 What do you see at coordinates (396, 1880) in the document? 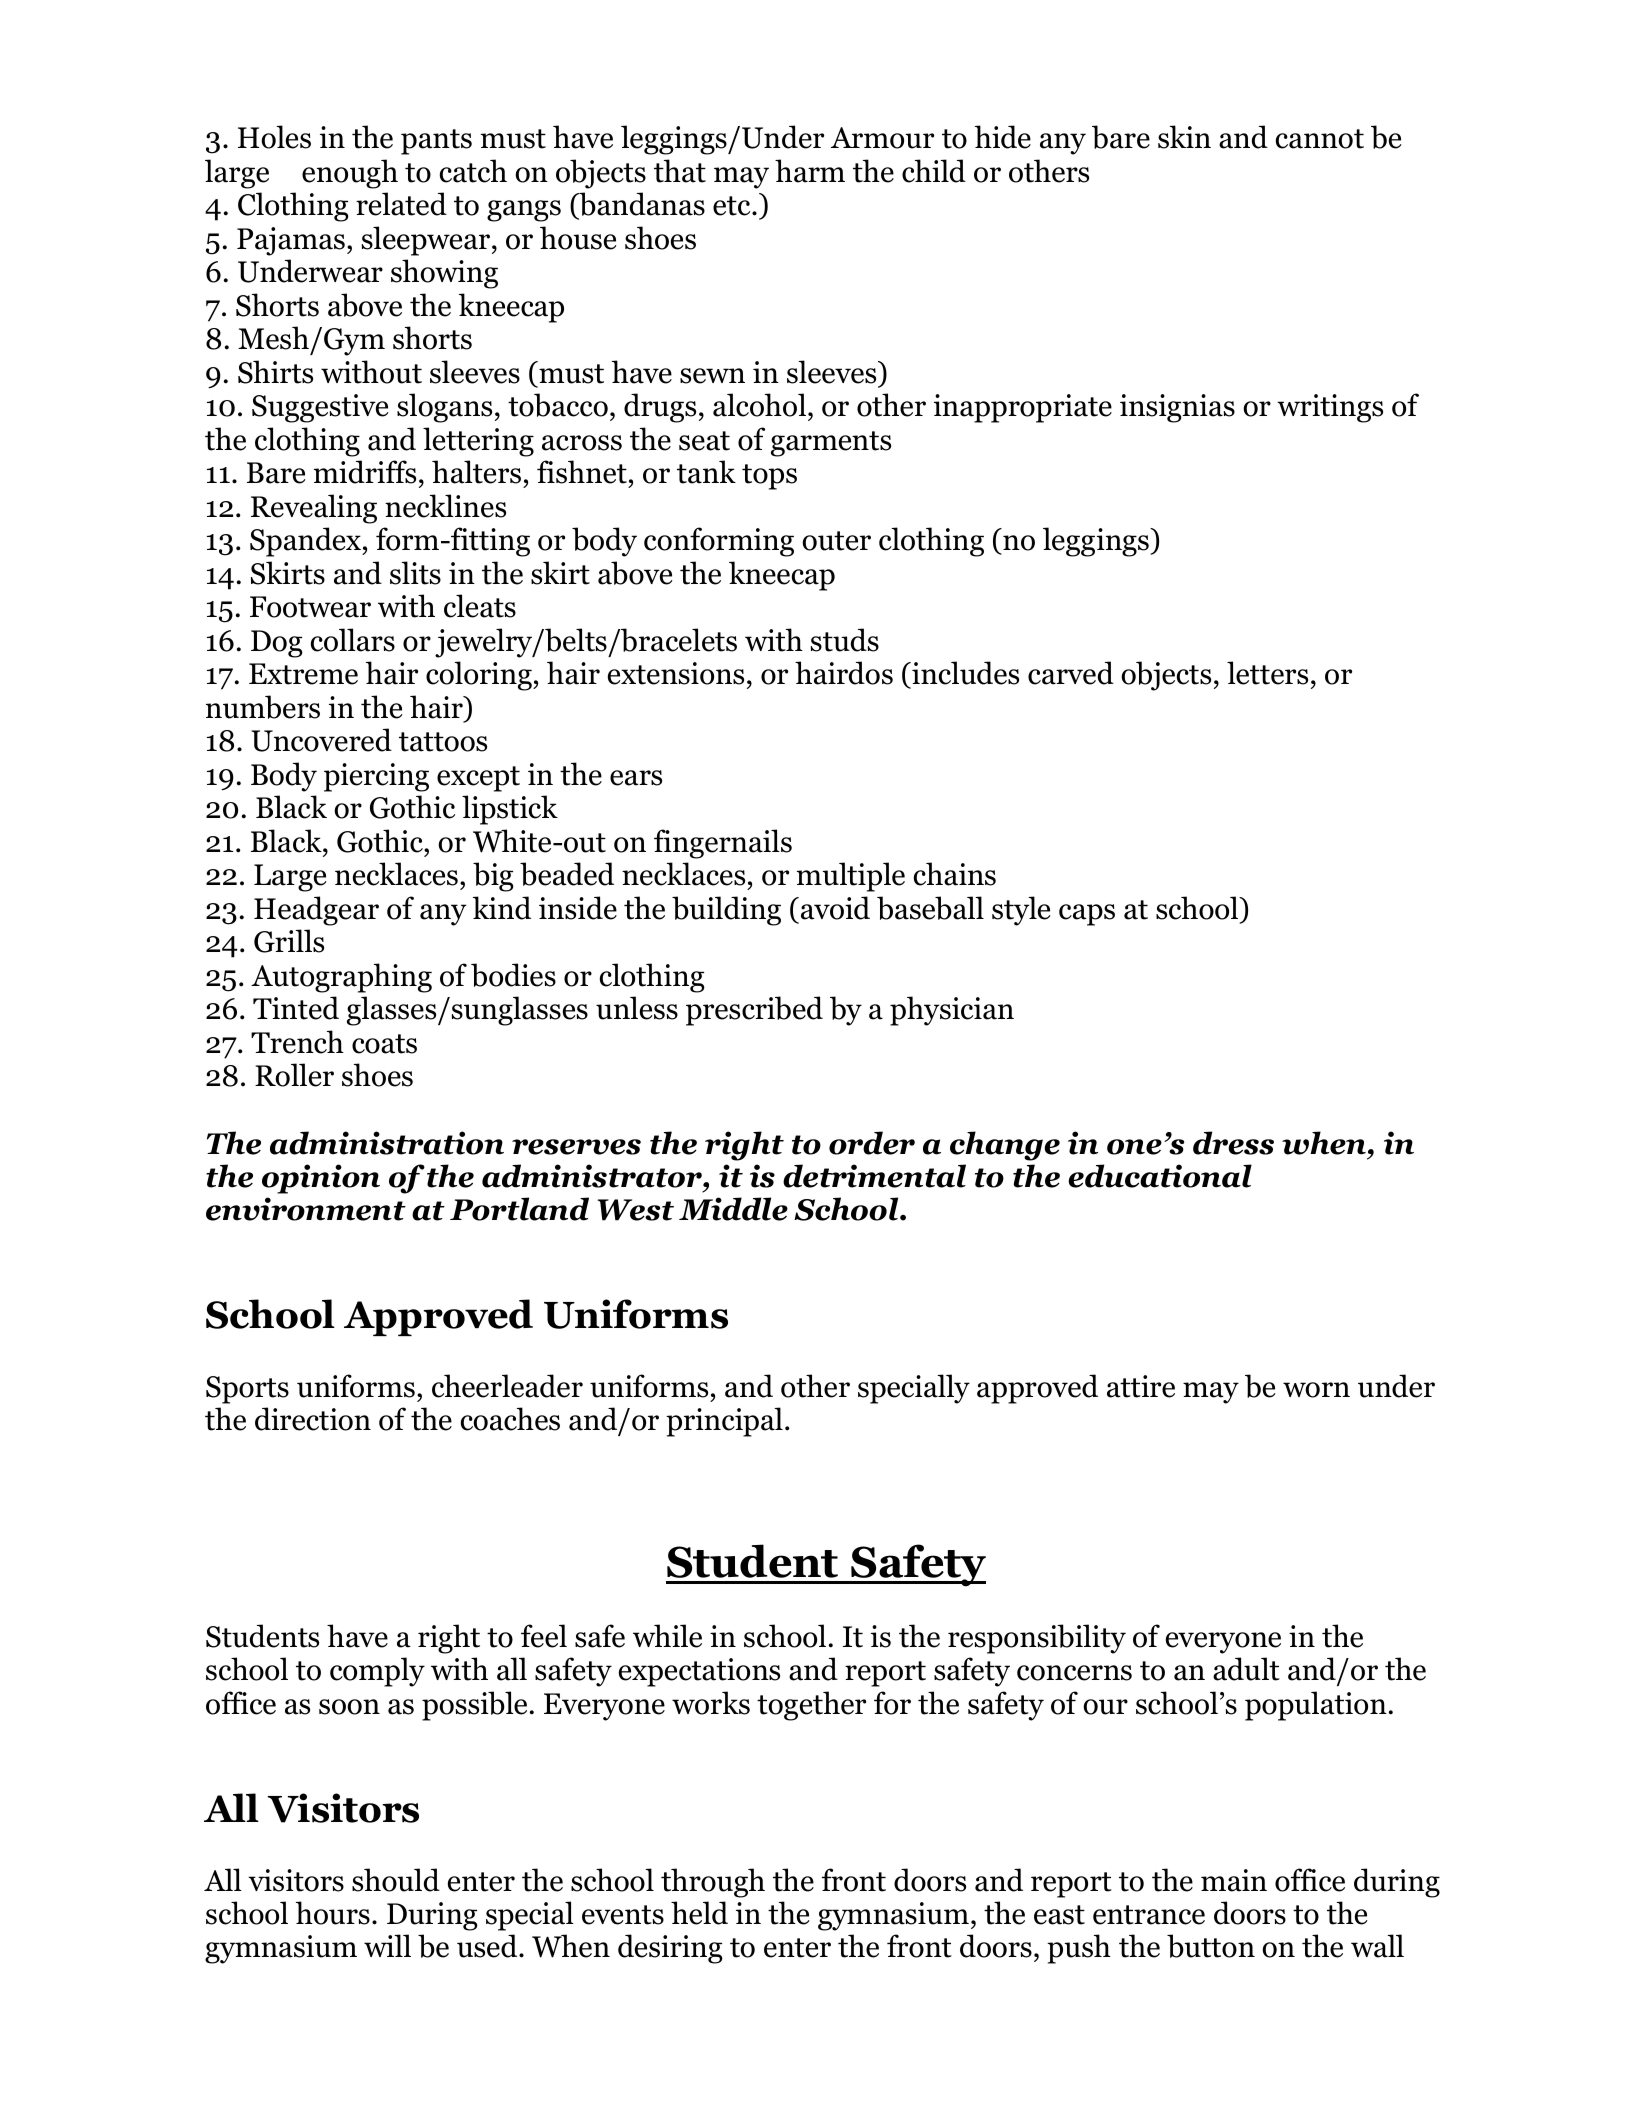
I see `should` at bounding box center [396, 1880].
